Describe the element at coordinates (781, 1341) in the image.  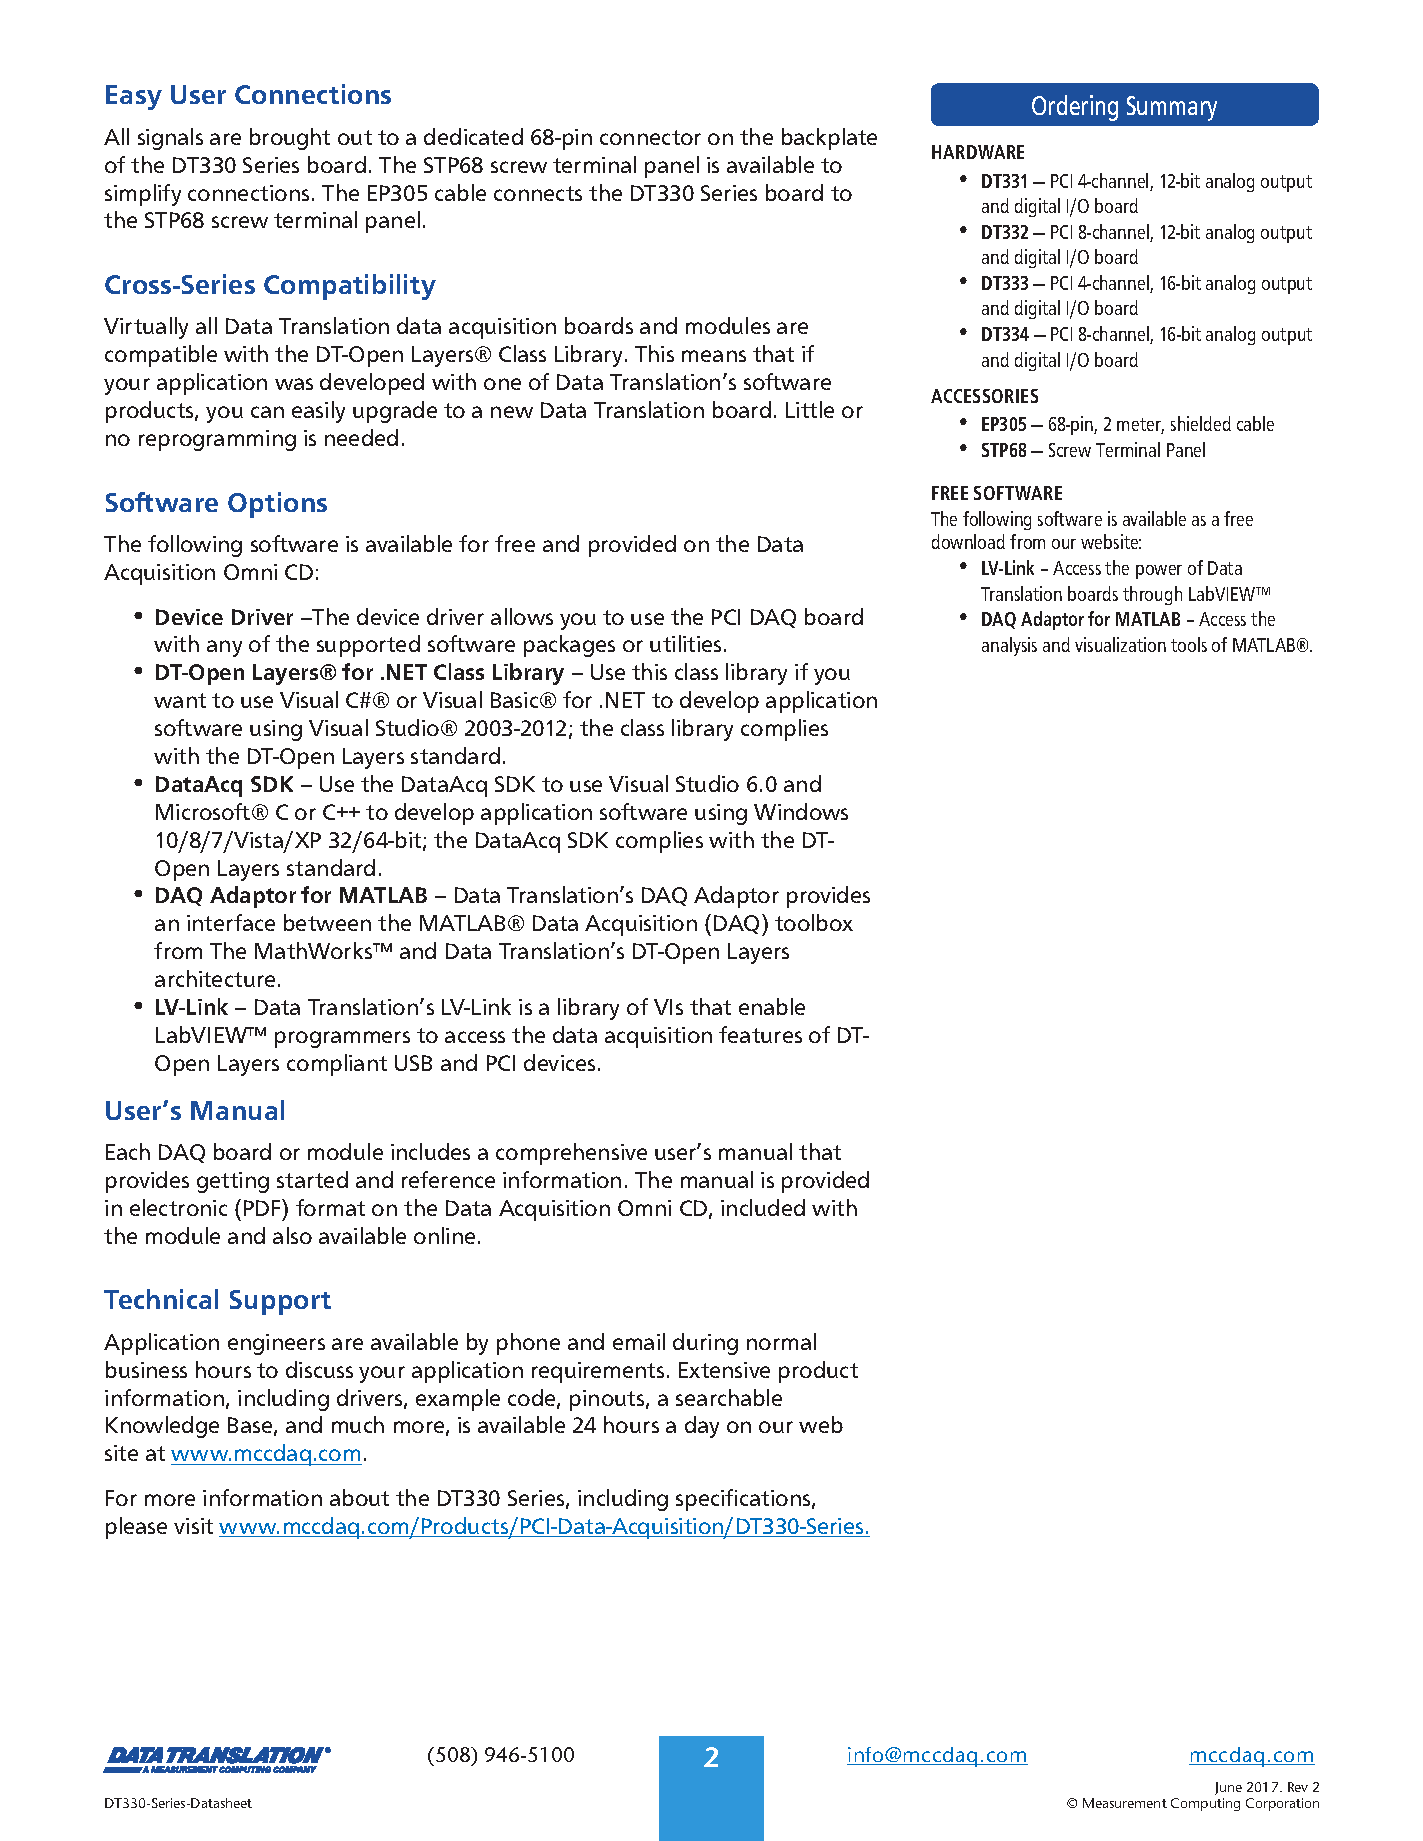
I see `normal` at that location.
